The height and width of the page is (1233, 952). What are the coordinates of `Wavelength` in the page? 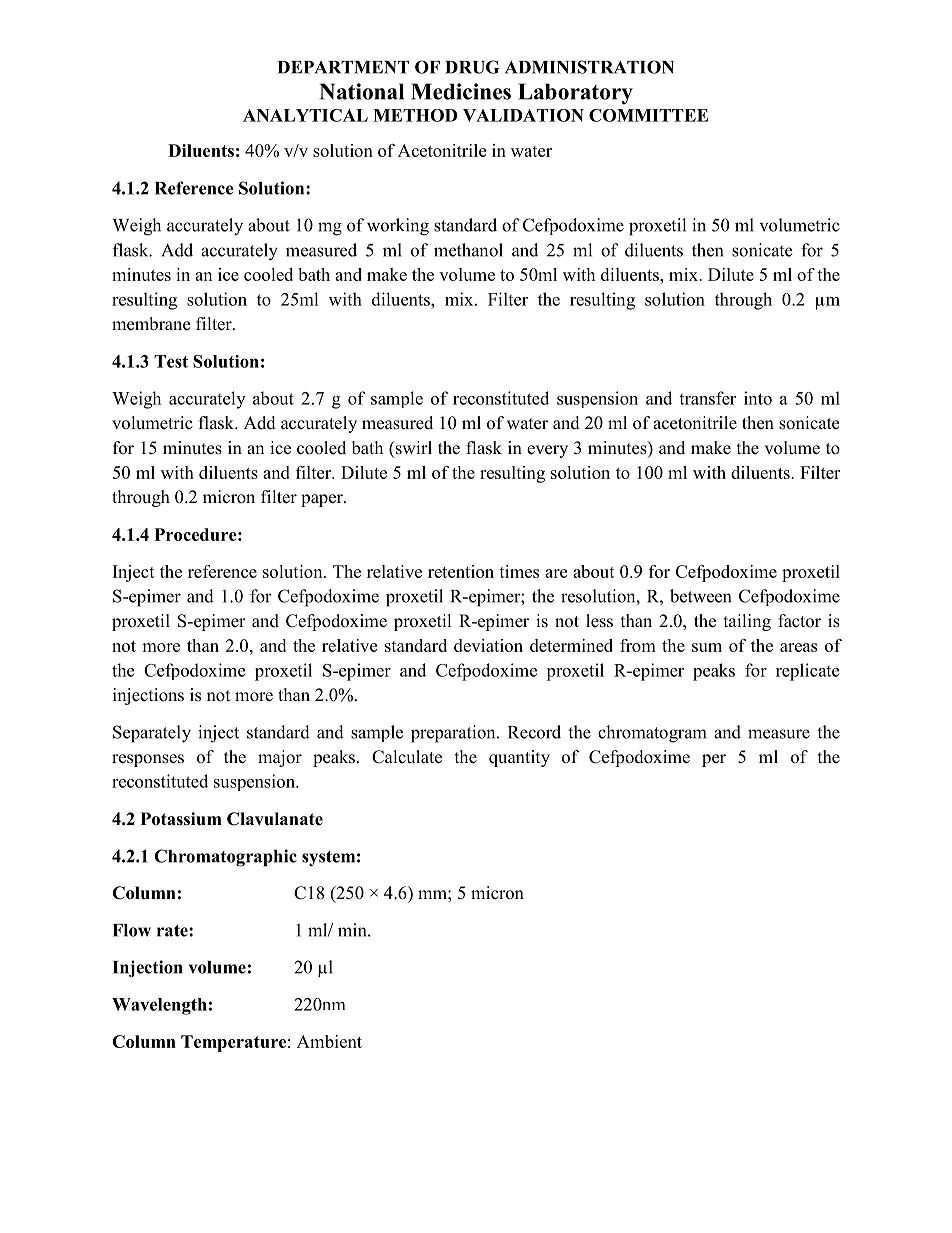 It's located at (159, 1006).
